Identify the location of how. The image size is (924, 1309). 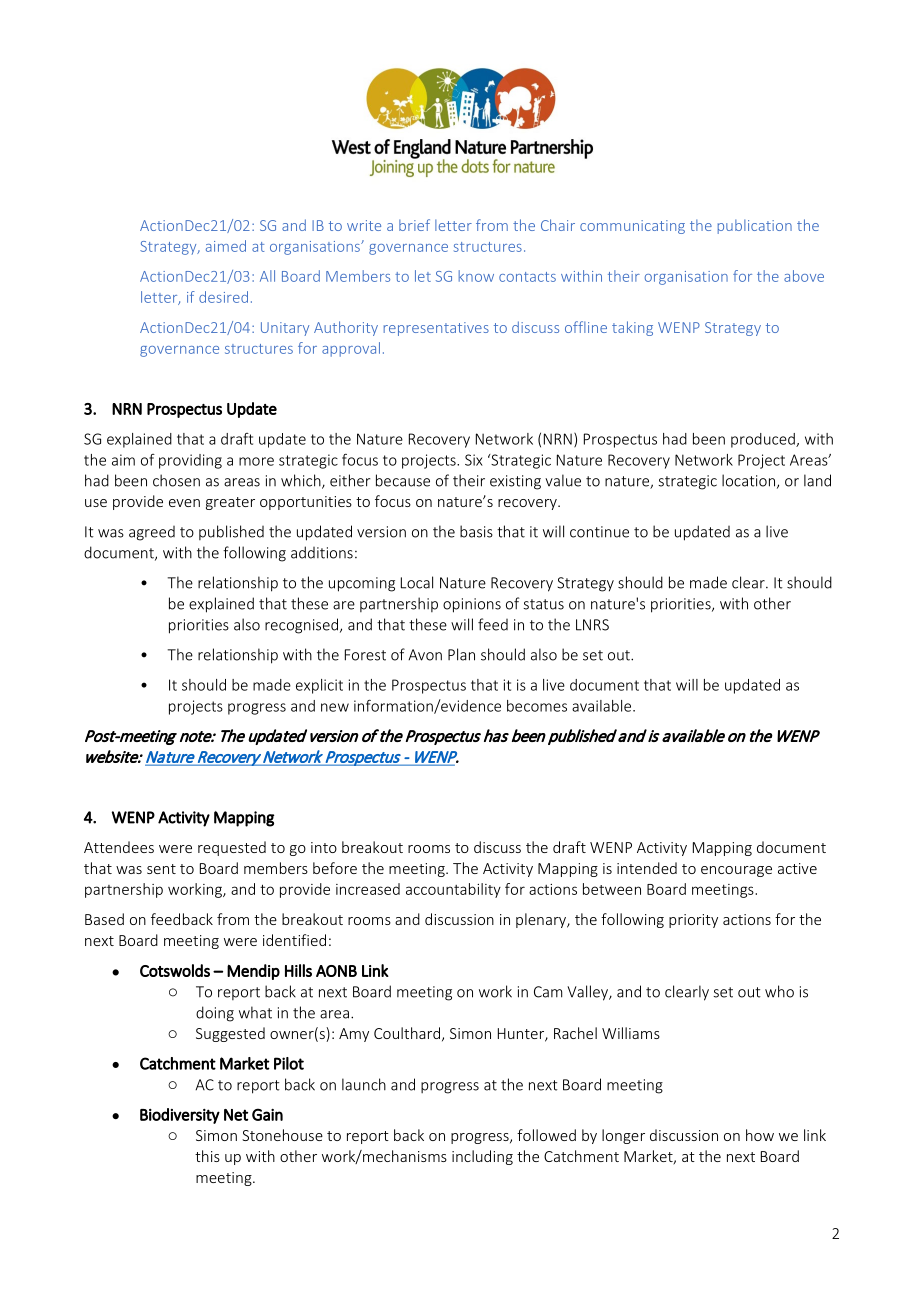
(760, 1135).
